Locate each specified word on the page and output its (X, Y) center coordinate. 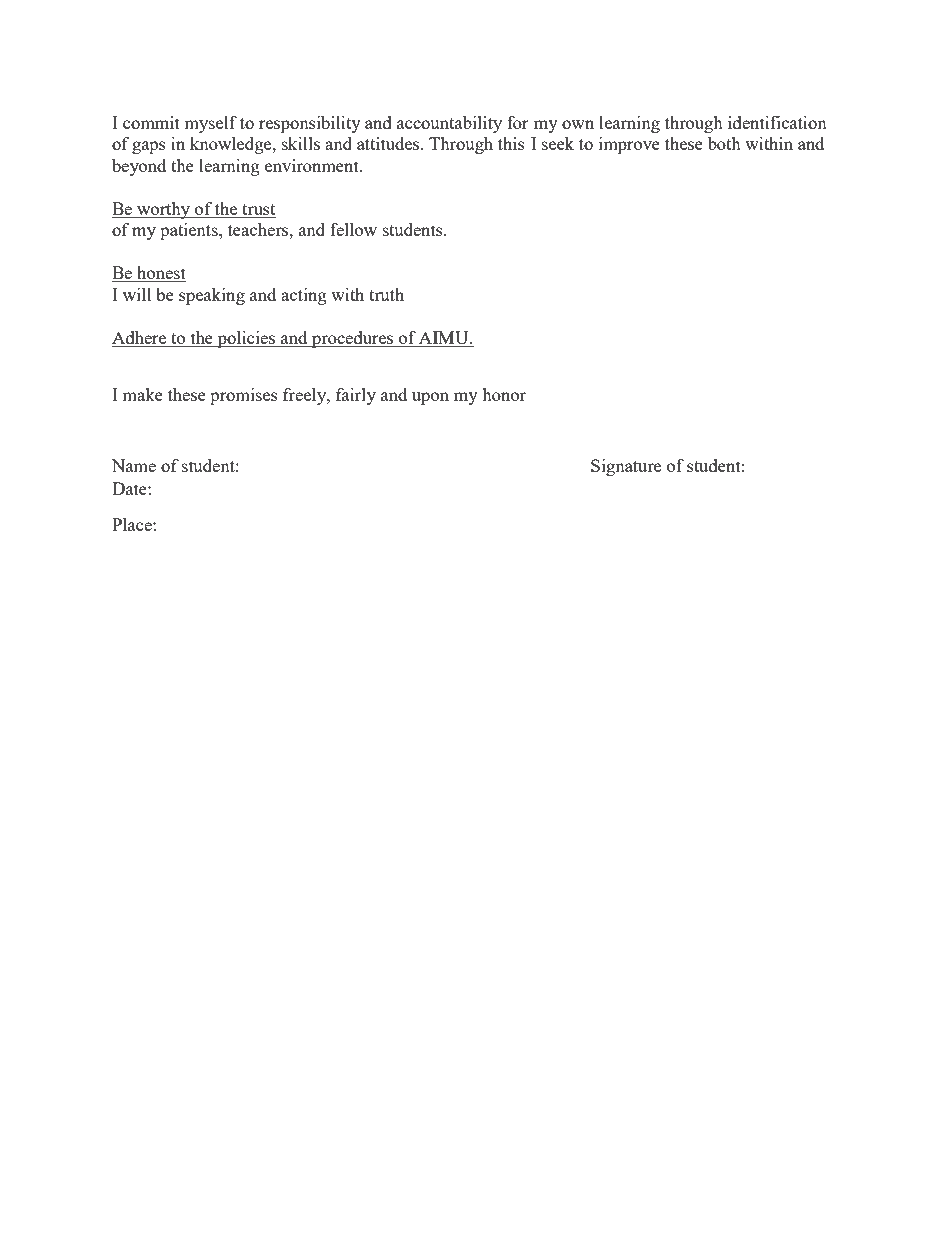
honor (504, 394)
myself (210, 124)
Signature (626, 467)
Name (134, 465)
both (724, 143)
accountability (449, 124)
